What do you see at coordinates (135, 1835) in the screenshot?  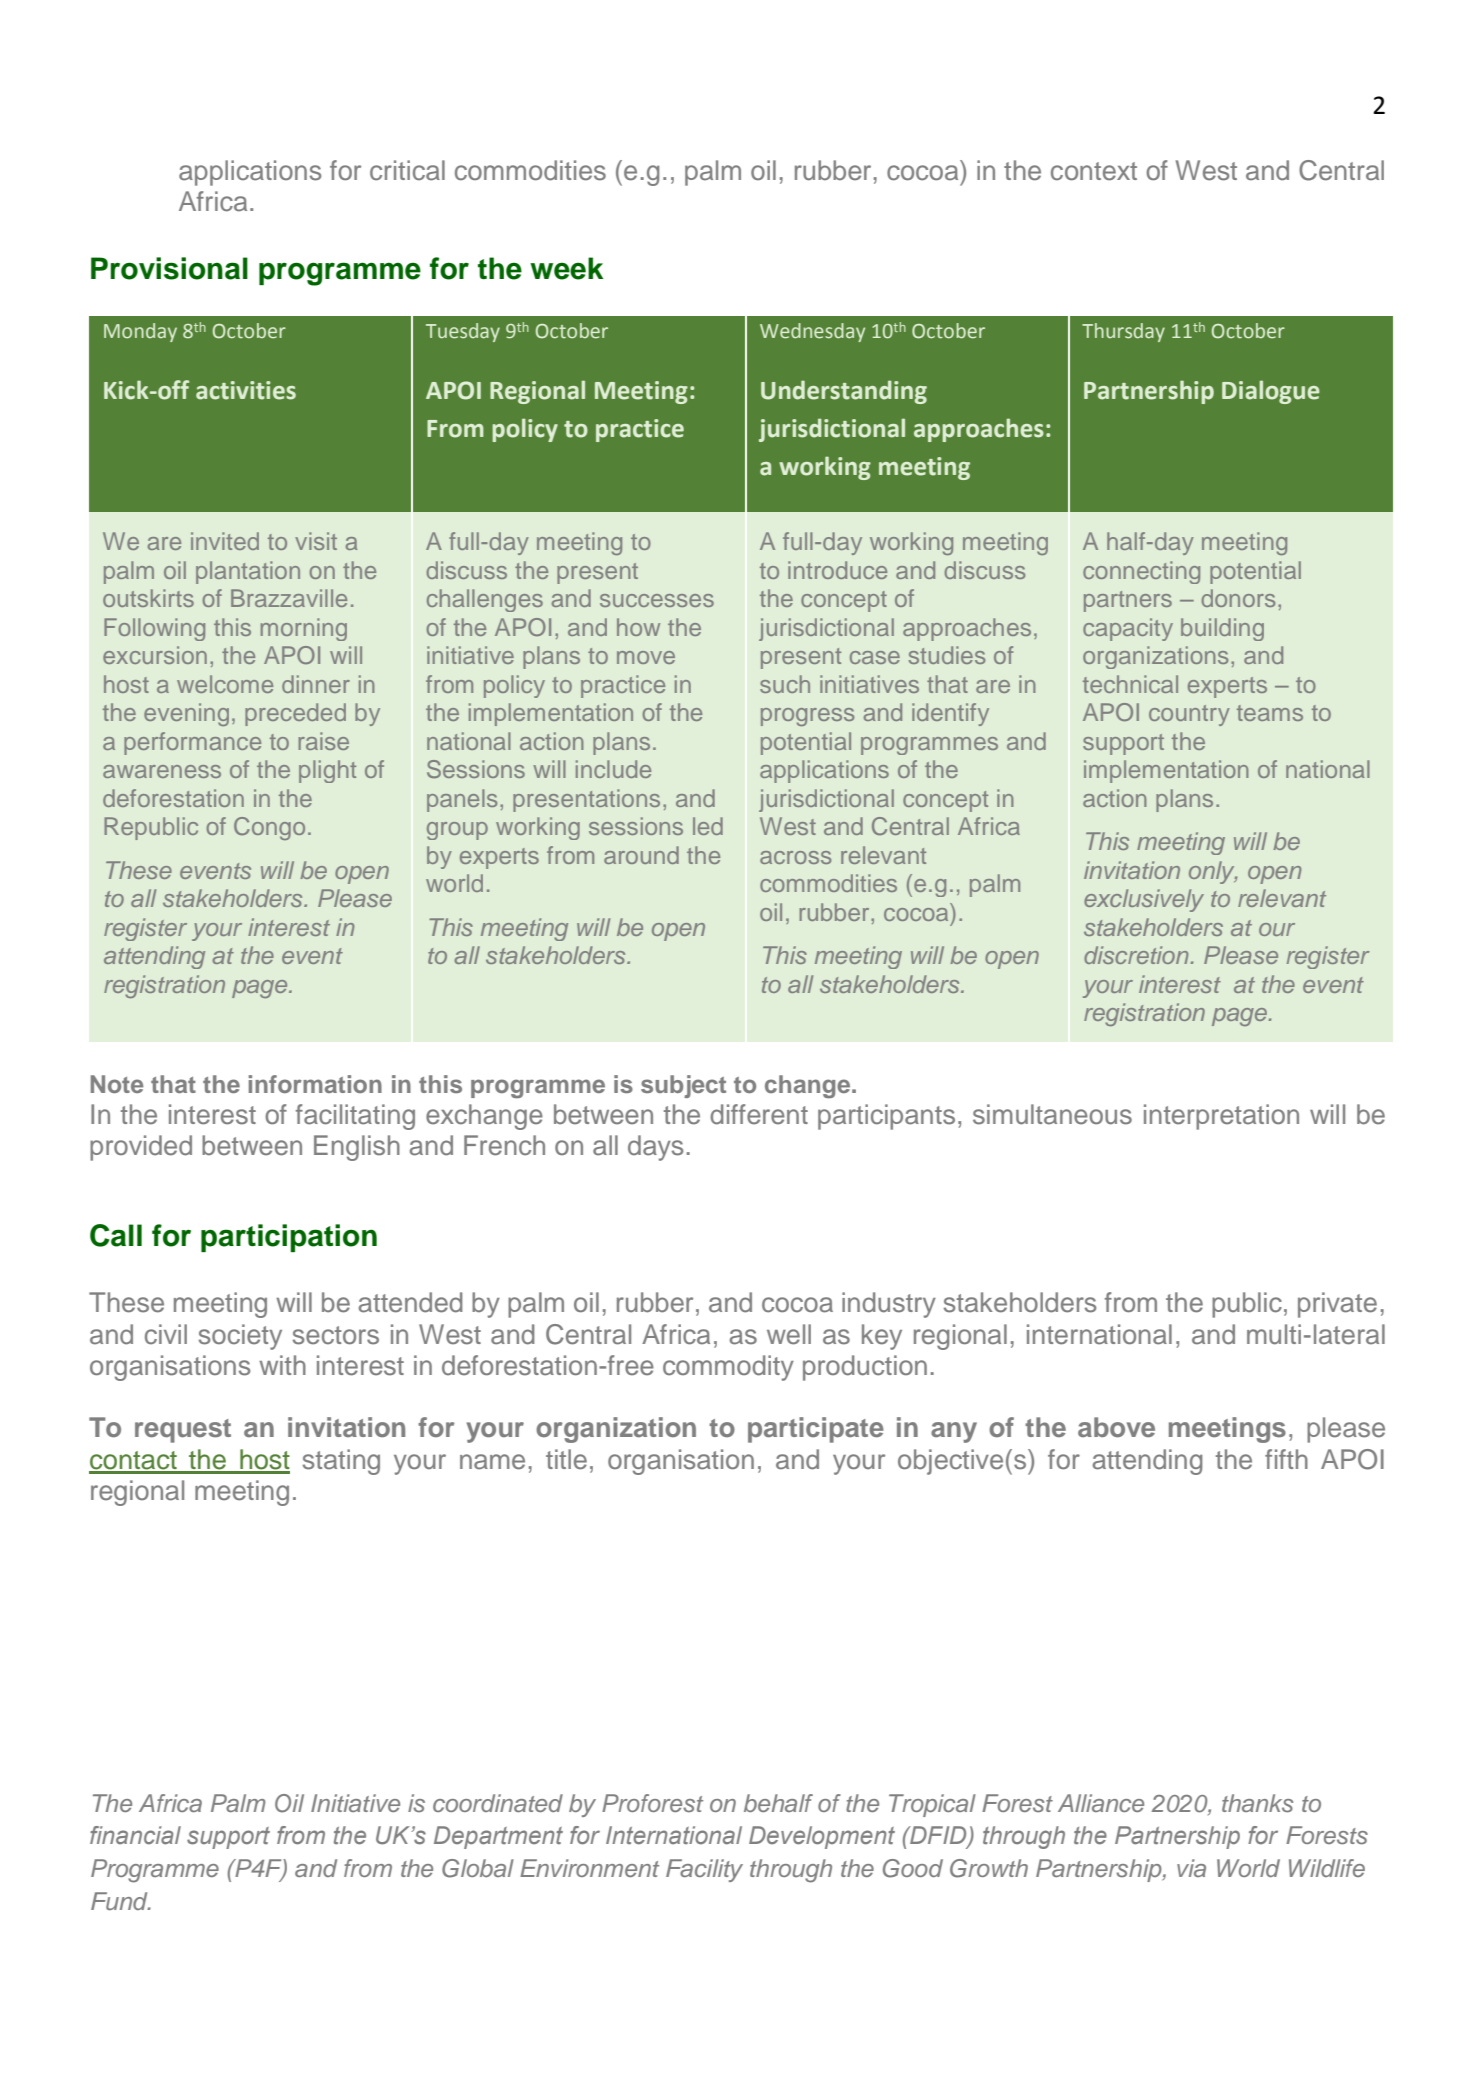 I see `financial` at bounding box center [135, 1835].
